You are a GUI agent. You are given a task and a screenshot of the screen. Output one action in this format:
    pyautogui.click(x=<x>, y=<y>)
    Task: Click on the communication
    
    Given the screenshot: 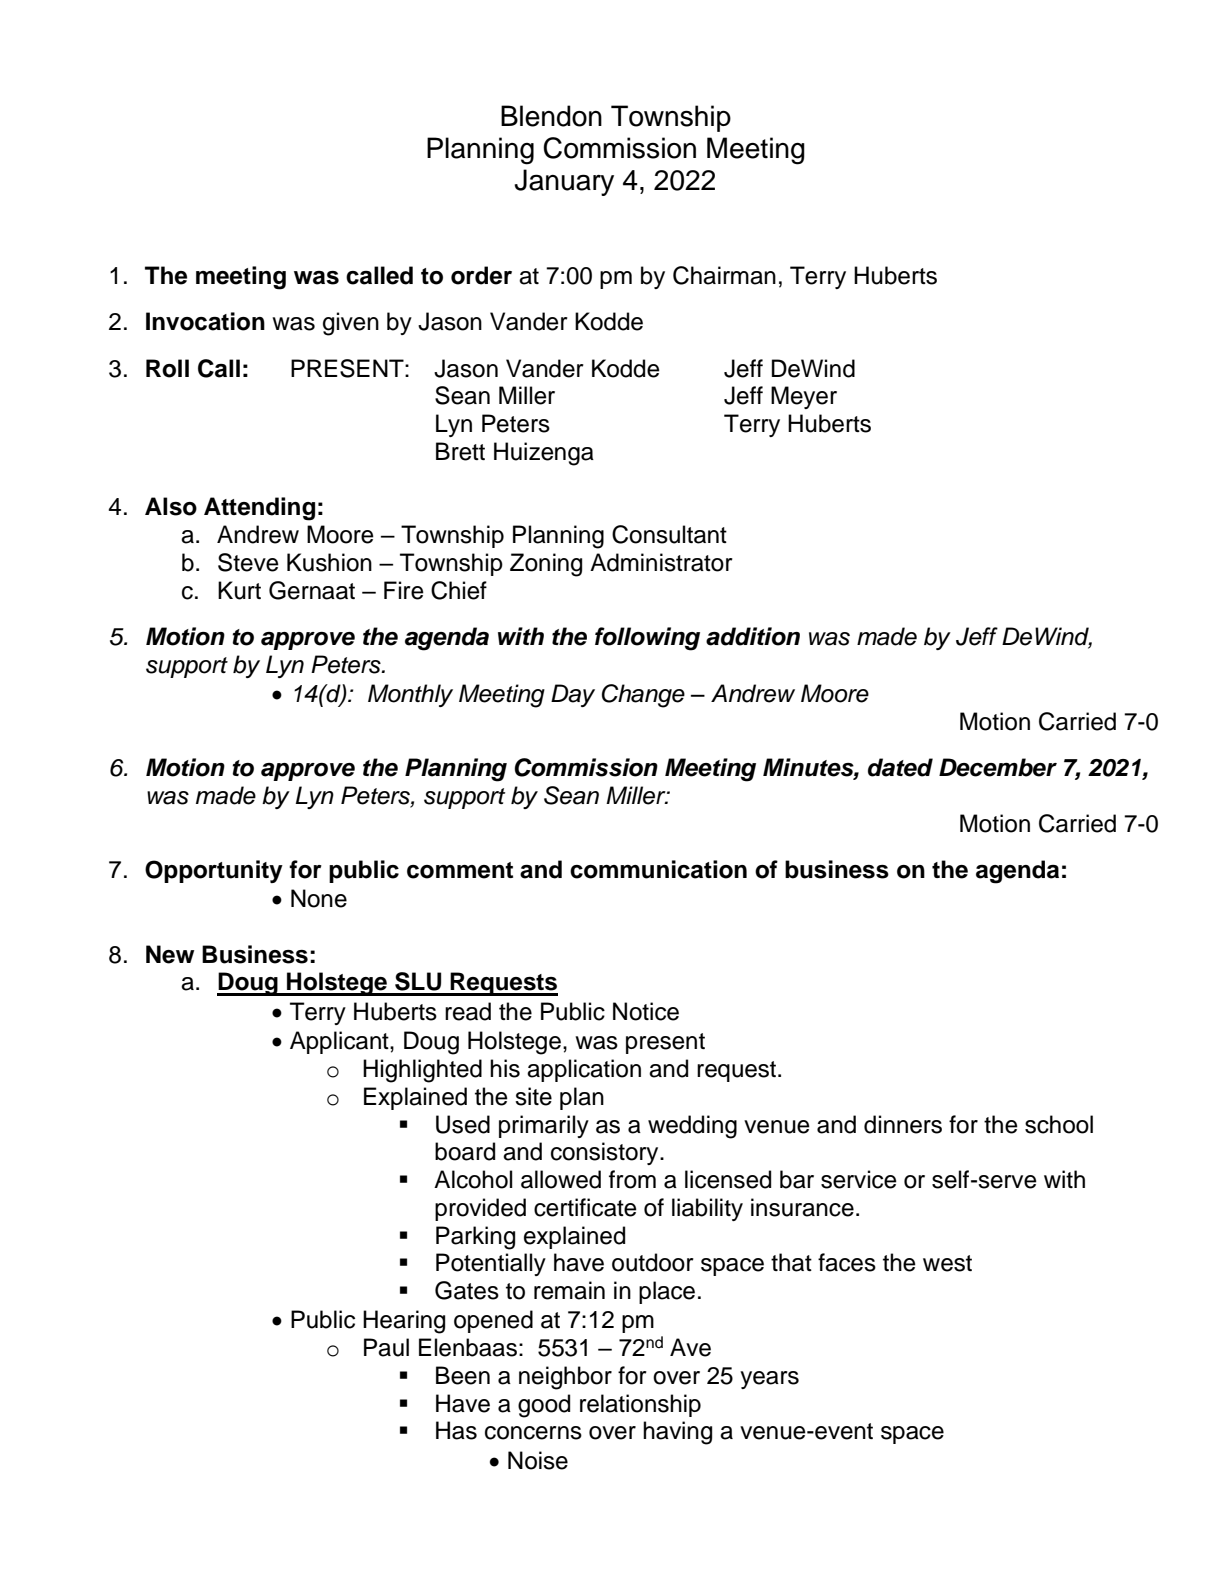 What is the action you would take?
    pyautogui.click(x=658, y=869)
